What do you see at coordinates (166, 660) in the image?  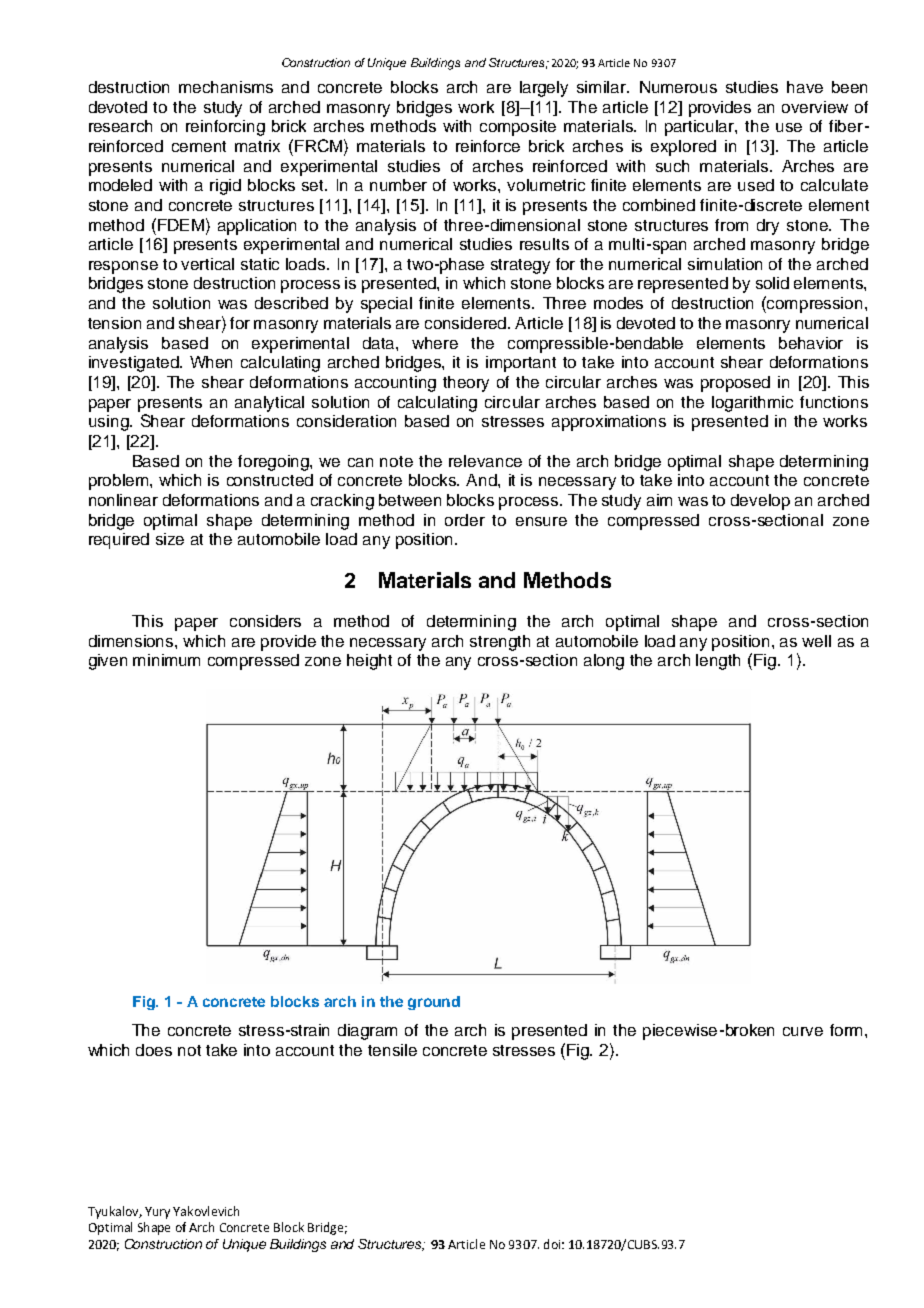 I see `minimum` at bounding box center [166, 660].
